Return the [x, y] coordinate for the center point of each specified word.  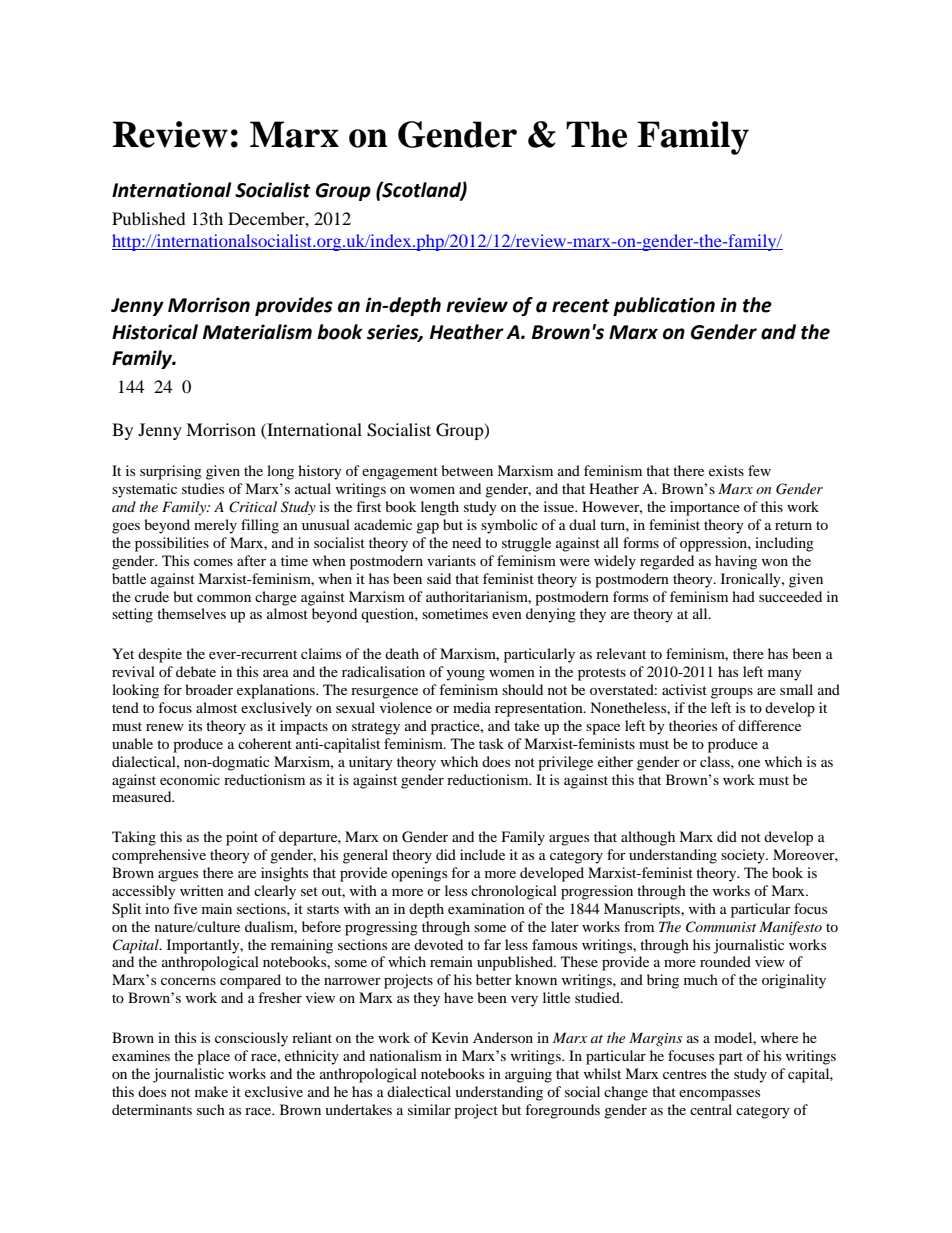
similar [429, 1109]
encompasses [719, 1095]
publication [664, 306]
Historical [155, 332]
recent [581, 306]
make [211, 1091]
